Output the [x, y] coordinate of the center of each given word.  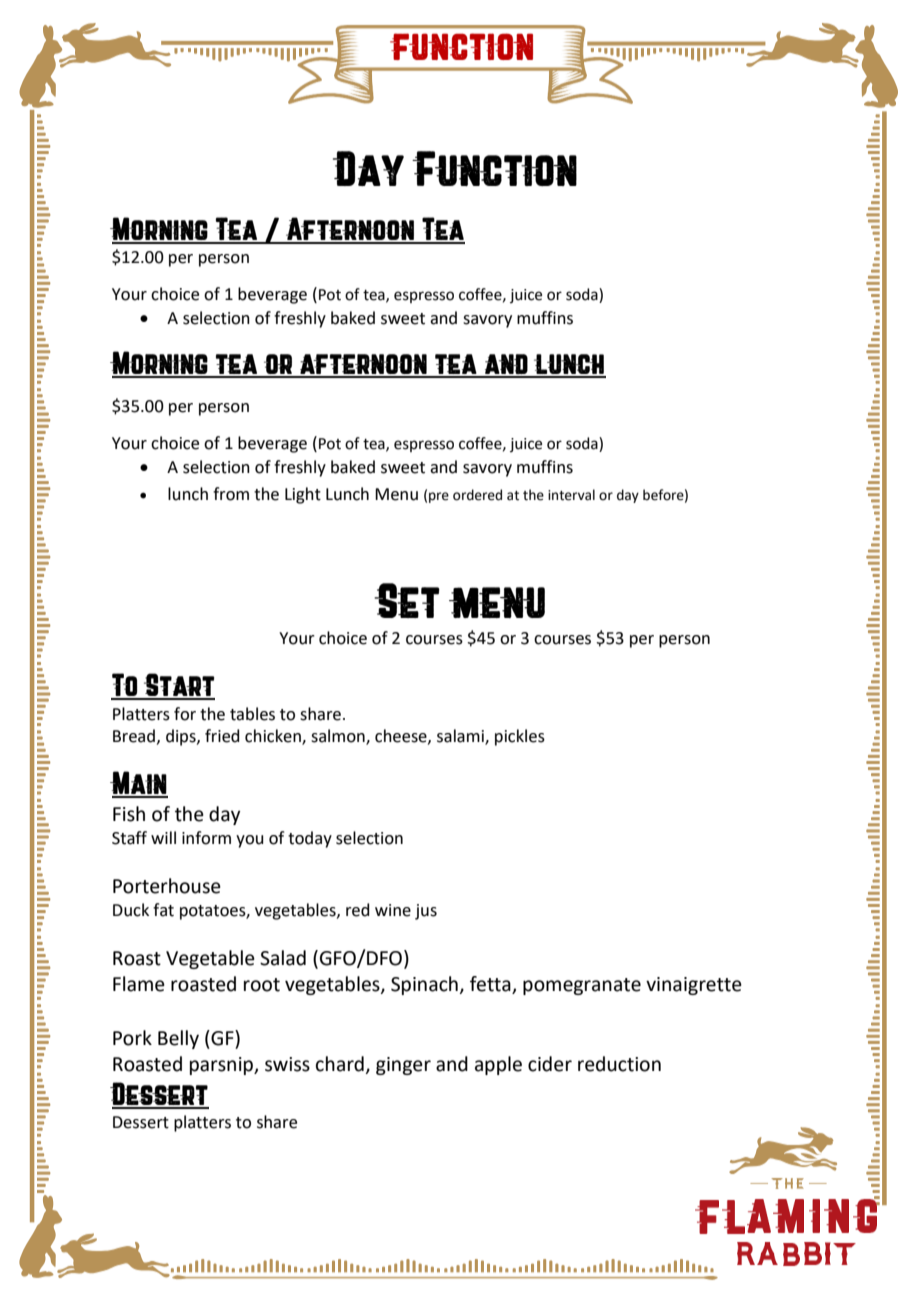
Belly [178, 1039]
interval [571, 495]
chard [340, 1064]
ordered [477, 495]
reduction [619, 1064]
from [231, 494]
